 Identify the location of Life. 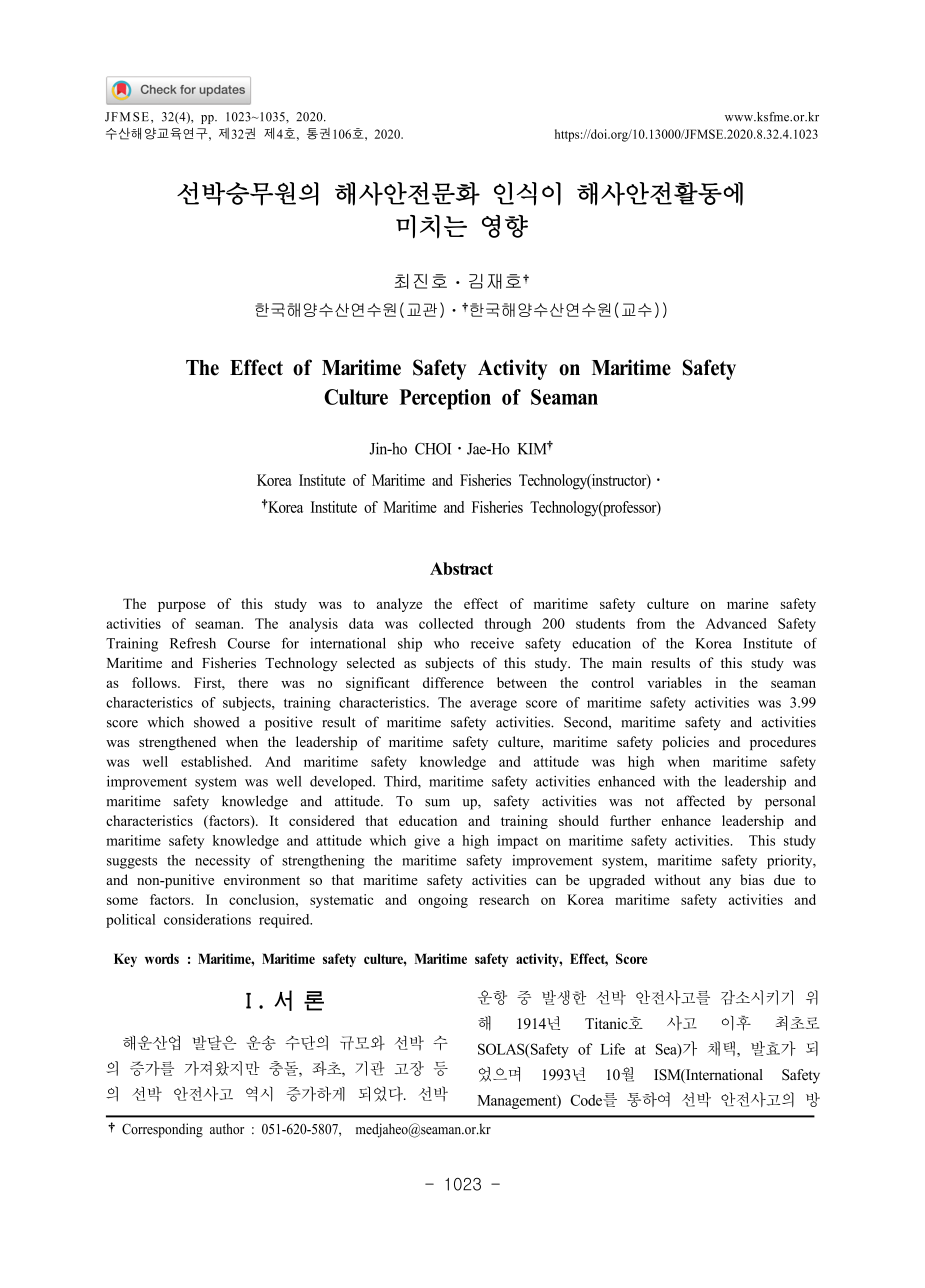
(613, 1049).
